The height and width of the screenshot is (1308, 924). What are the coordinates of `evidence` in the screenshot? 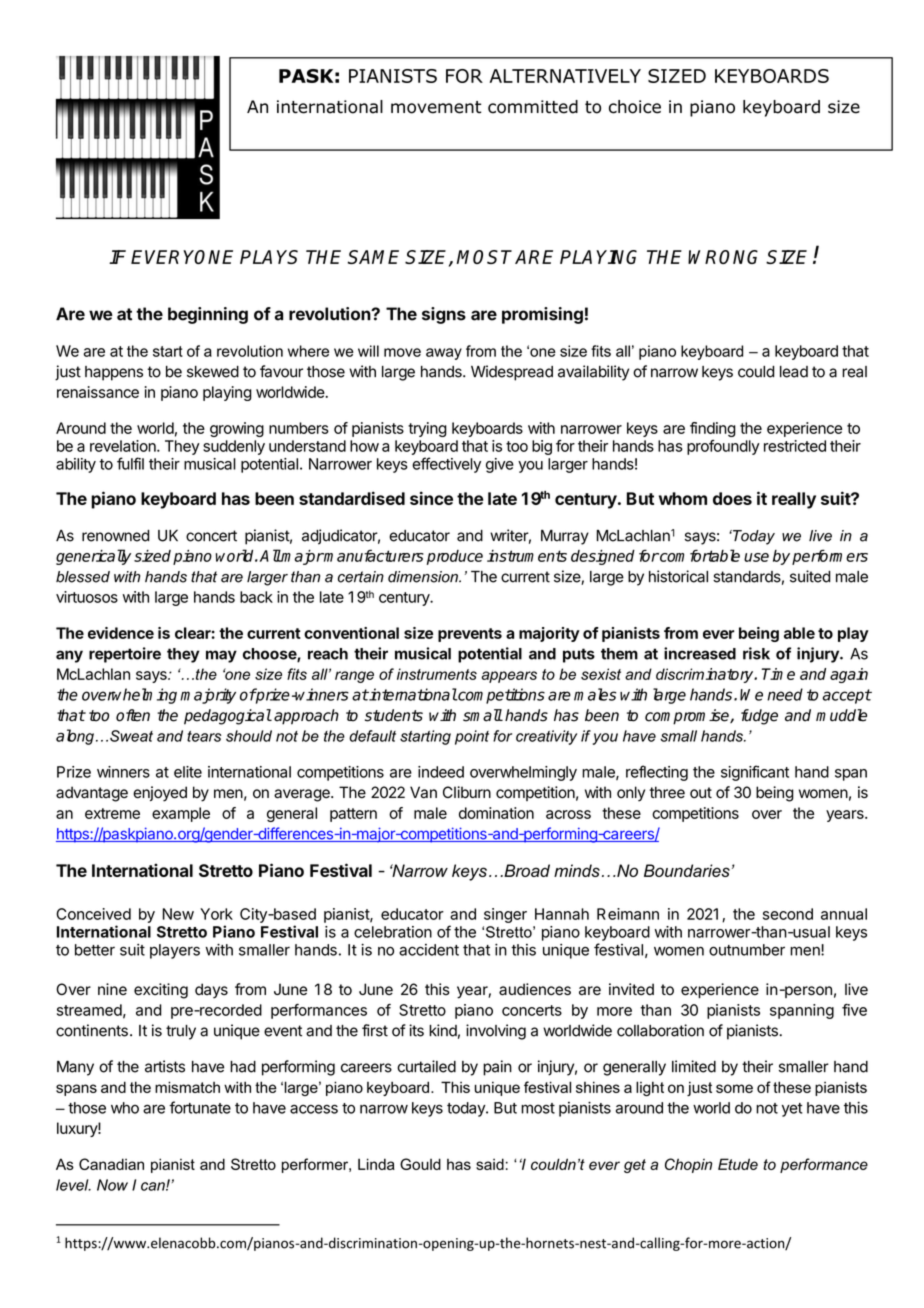 It's located at (121, 633).
